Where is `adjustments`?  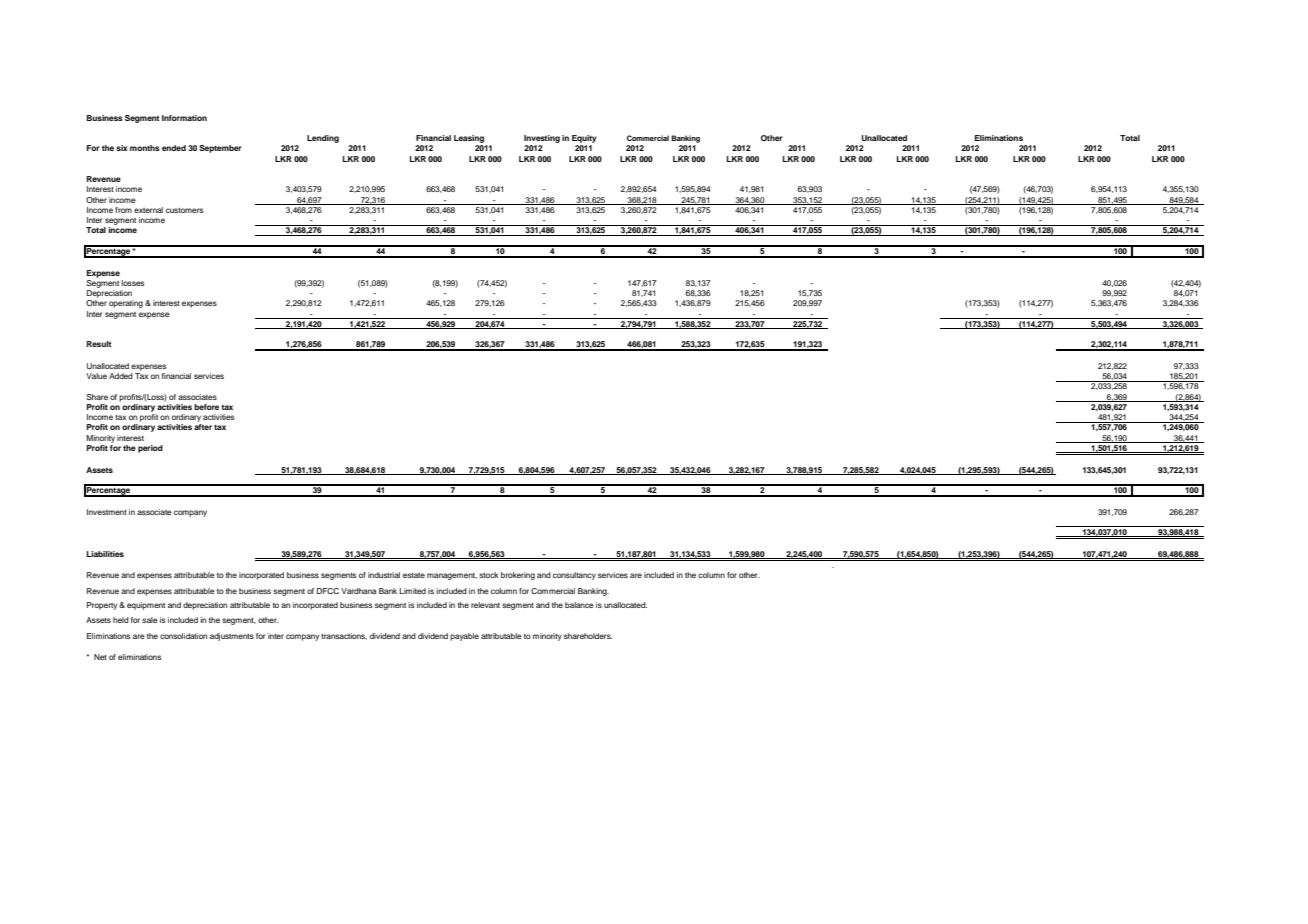
adjustments is located at coordinates (232, 637).
